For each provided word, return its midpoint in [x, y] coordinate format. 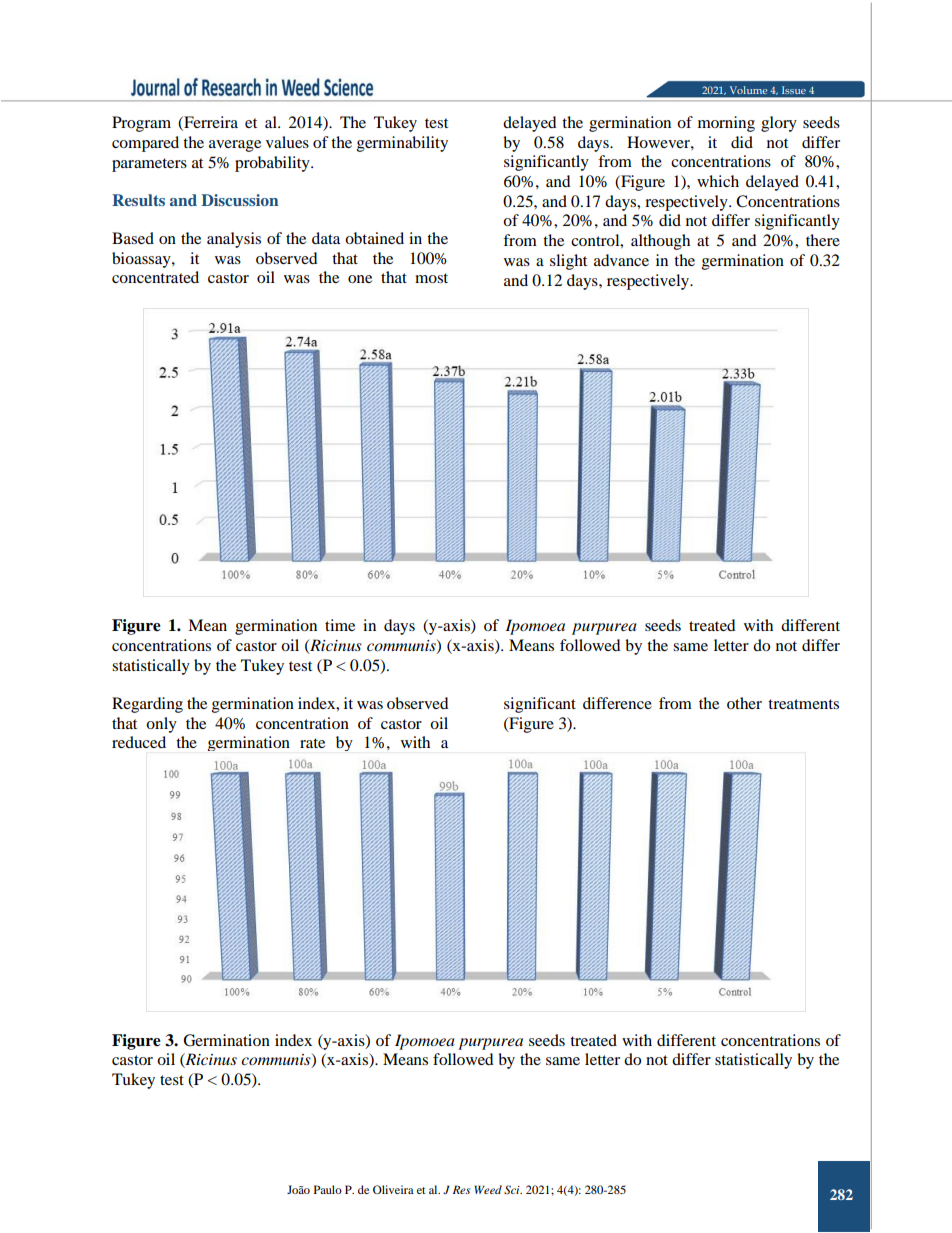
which [718, 181]
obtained [374, 238]
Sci [513, 1189]
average [235, 146]
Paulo [328, 1189]
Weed [488, 1189]
